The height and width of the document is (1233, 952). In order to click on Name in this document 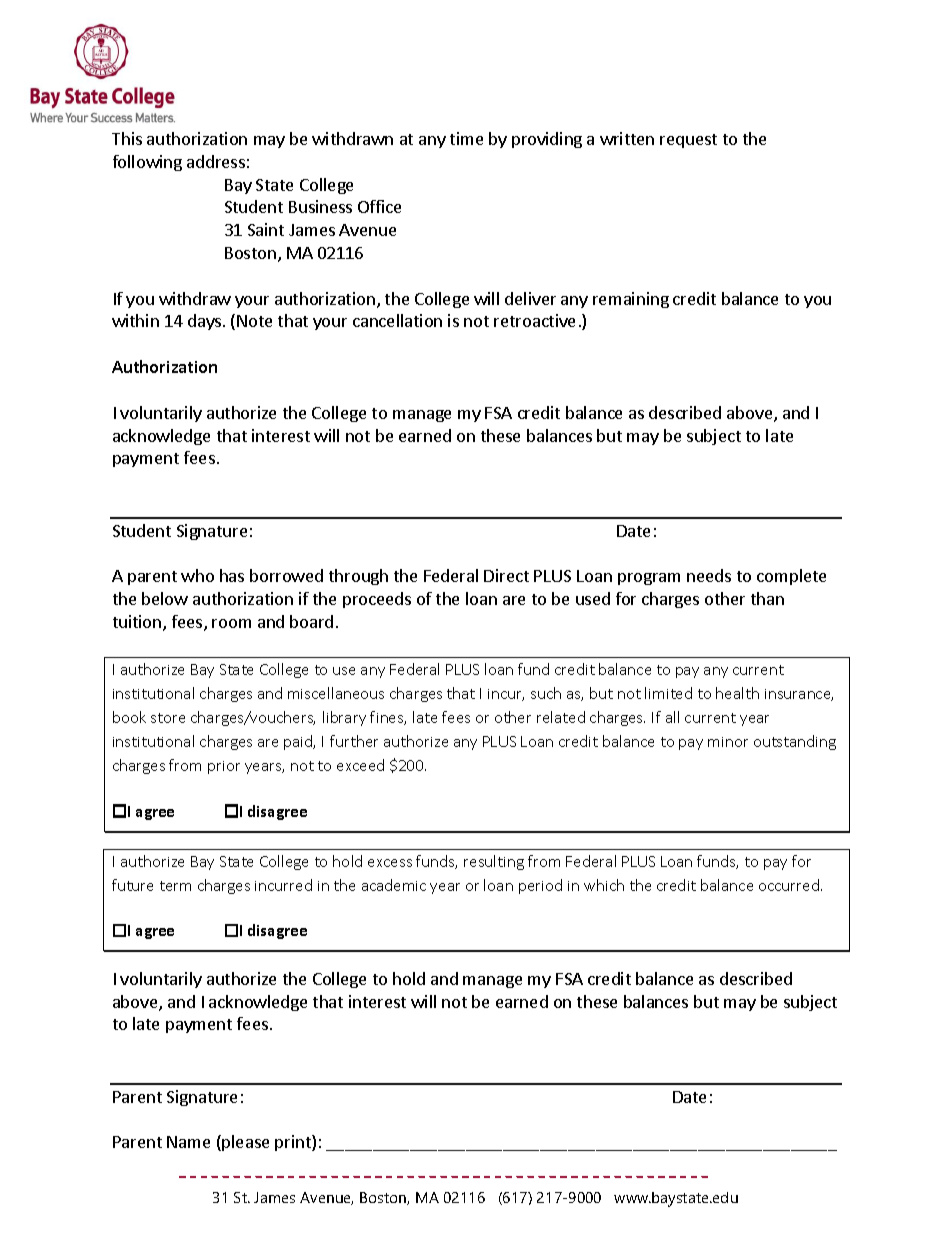, I will do `click(188, 1142)`.
